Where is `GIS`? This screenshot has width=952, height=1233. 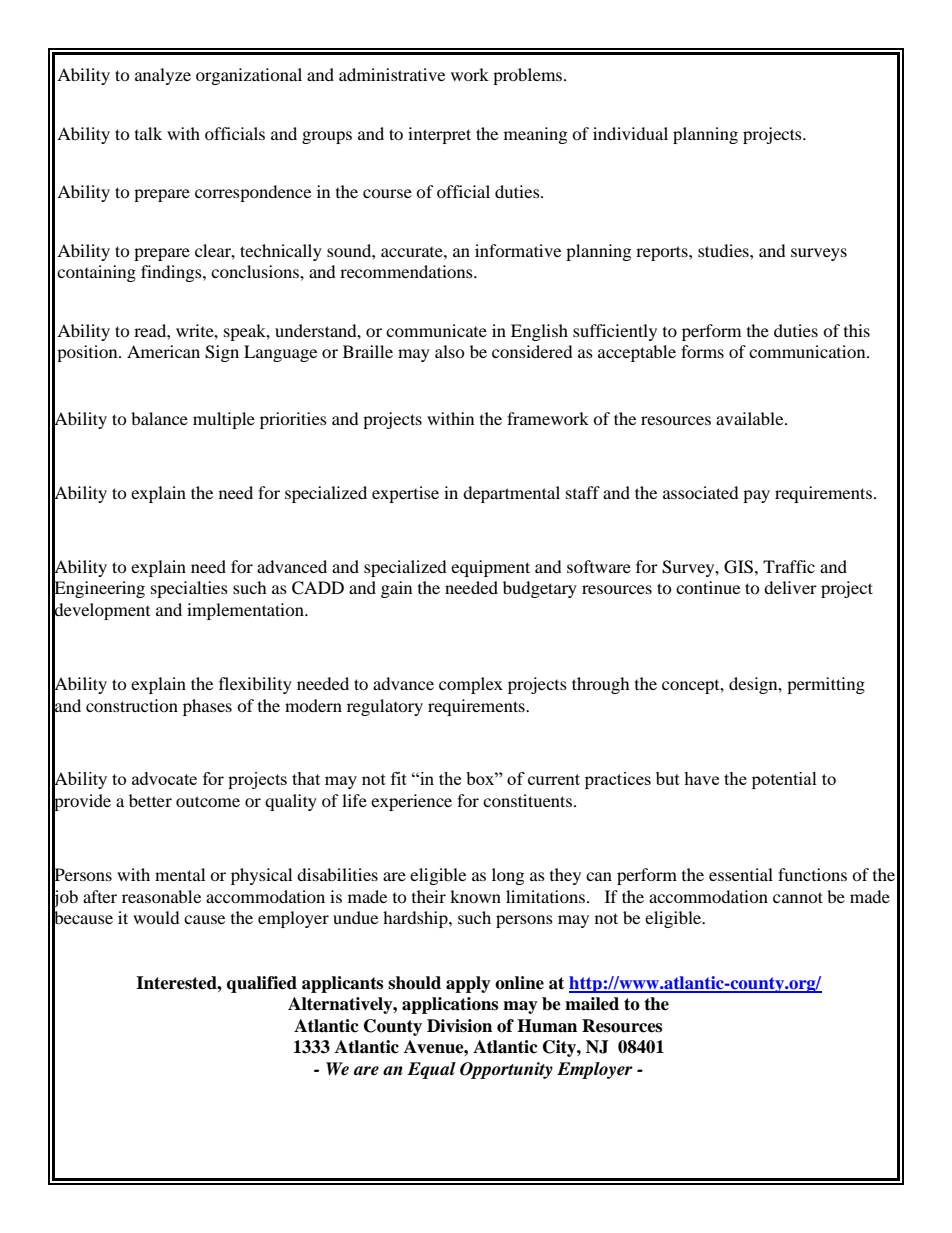 GIS is located at coordinates (738, 567).
